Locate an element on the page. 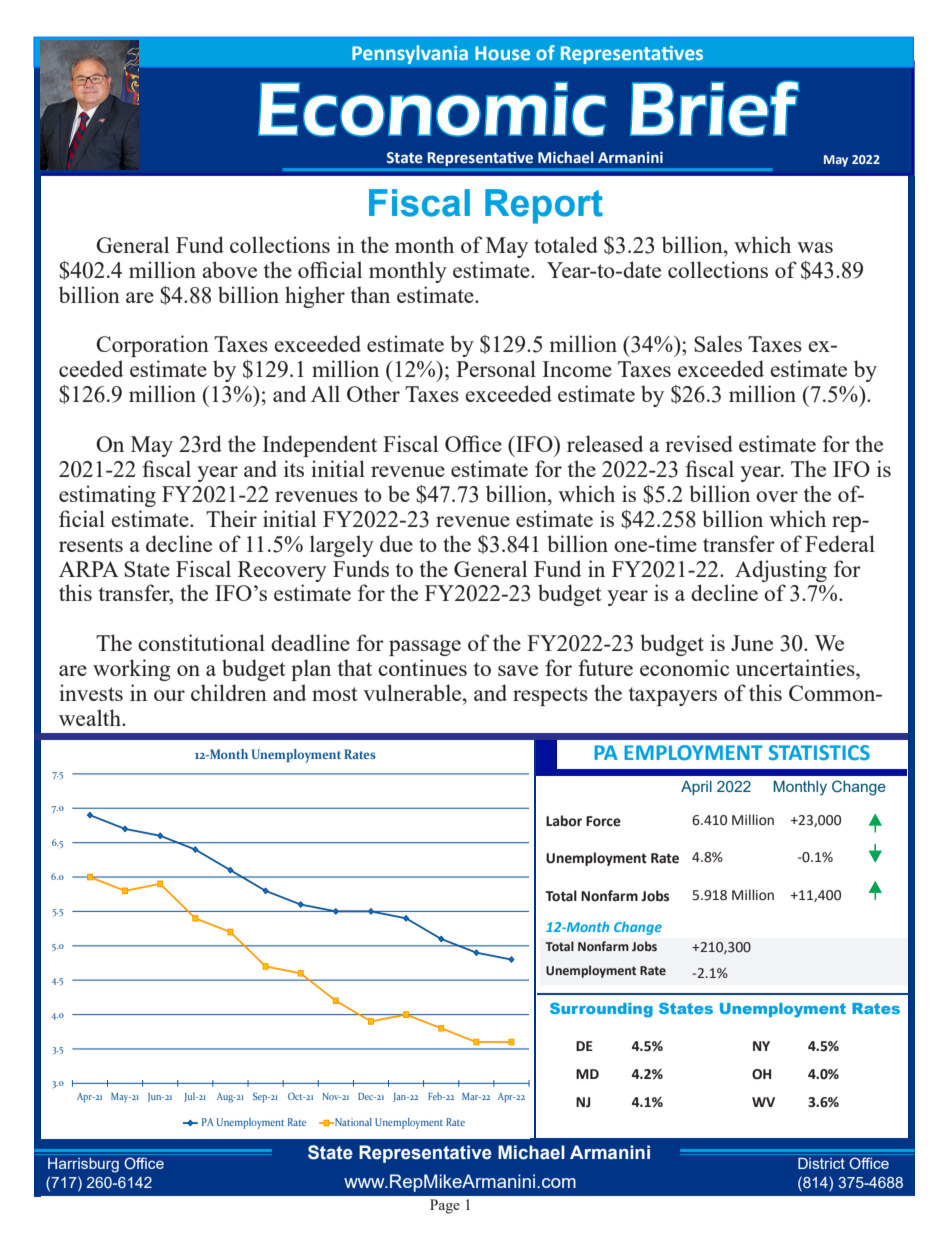  passage is located at coordinates (425, 648).
